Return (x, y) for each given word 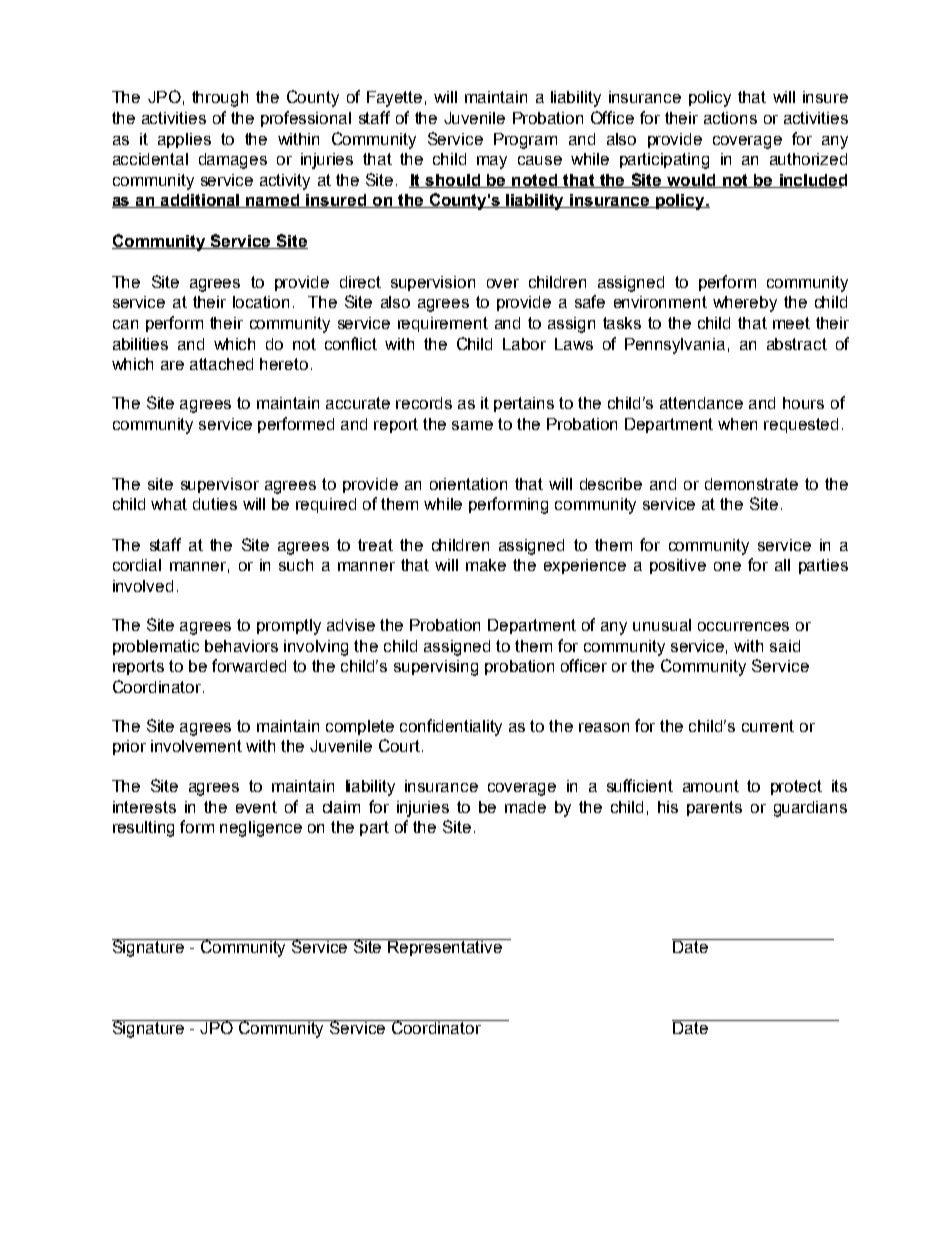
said (785, 646)
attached (221, 364)
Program (525, 141)
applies (184, 140)
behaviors (241, 646)
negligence (261, 829)
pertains (524, 404)
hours (803, 403)
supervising (436, 668)
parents (714, 808)
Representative (446, 947)
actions (730, 118)
